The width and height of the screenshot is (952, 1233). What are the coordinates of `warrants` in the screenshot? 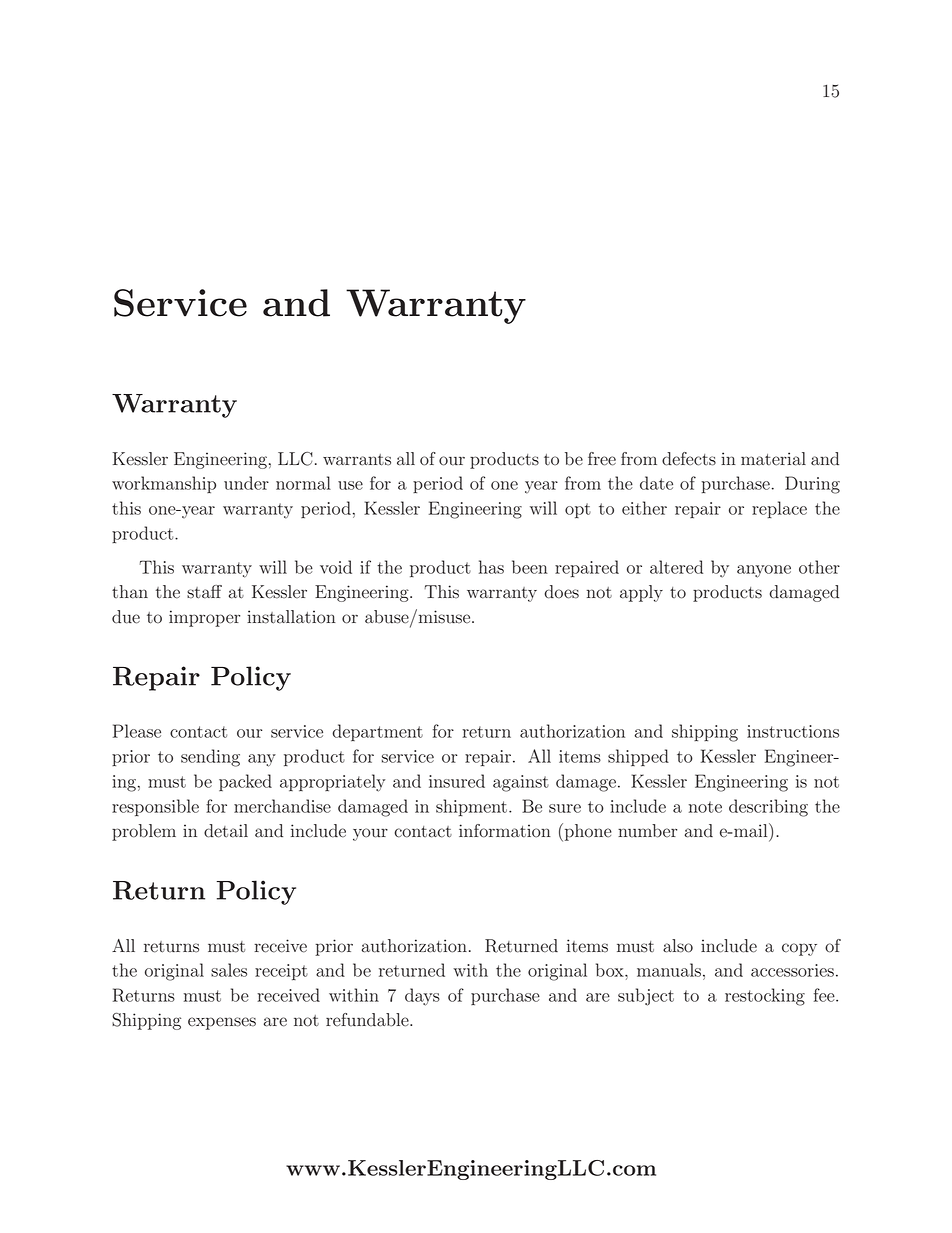 It's located at (357, 460).
